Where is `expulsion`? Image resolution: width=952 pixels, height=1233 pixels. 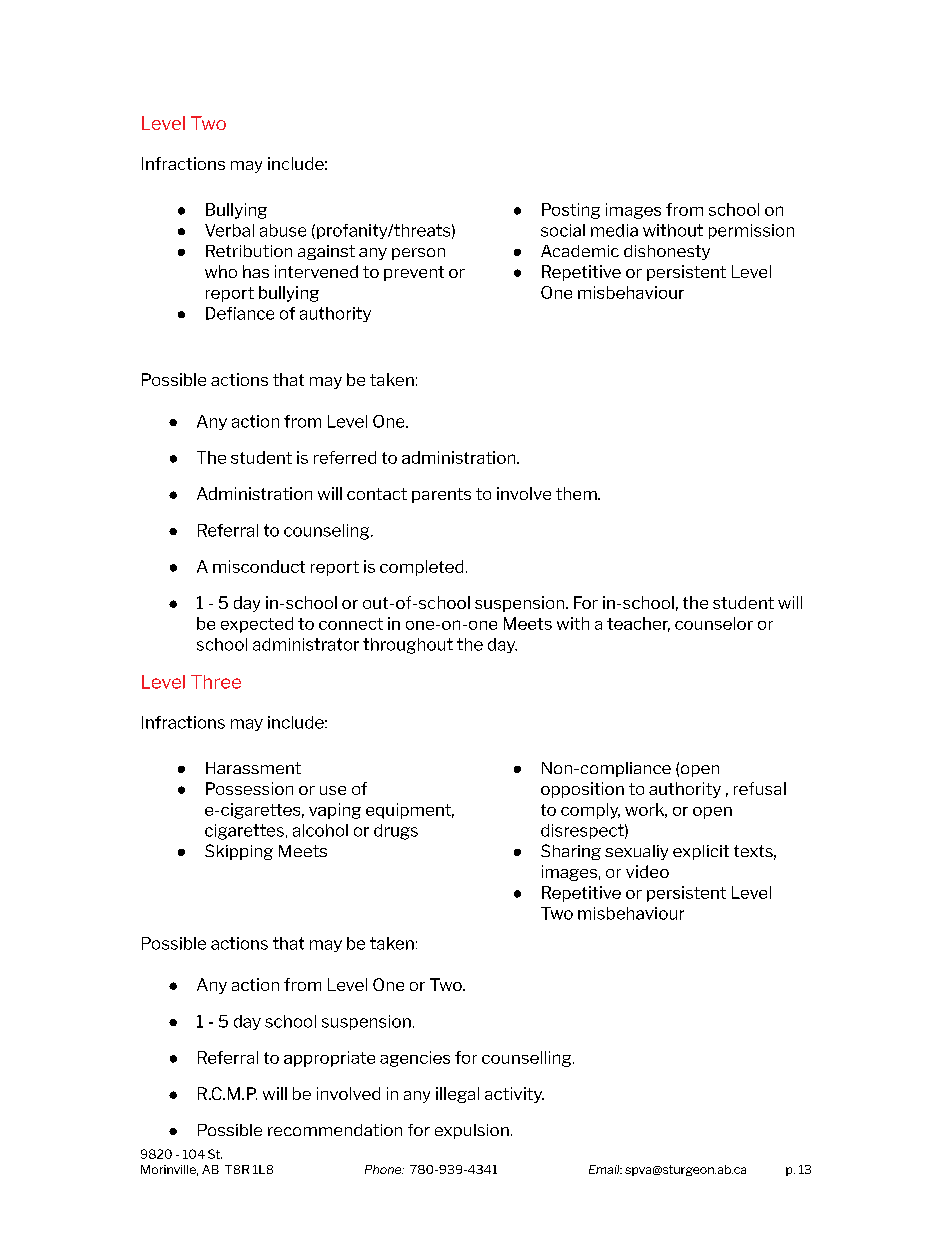 expulsion is located at coordinates (472, 1131).
